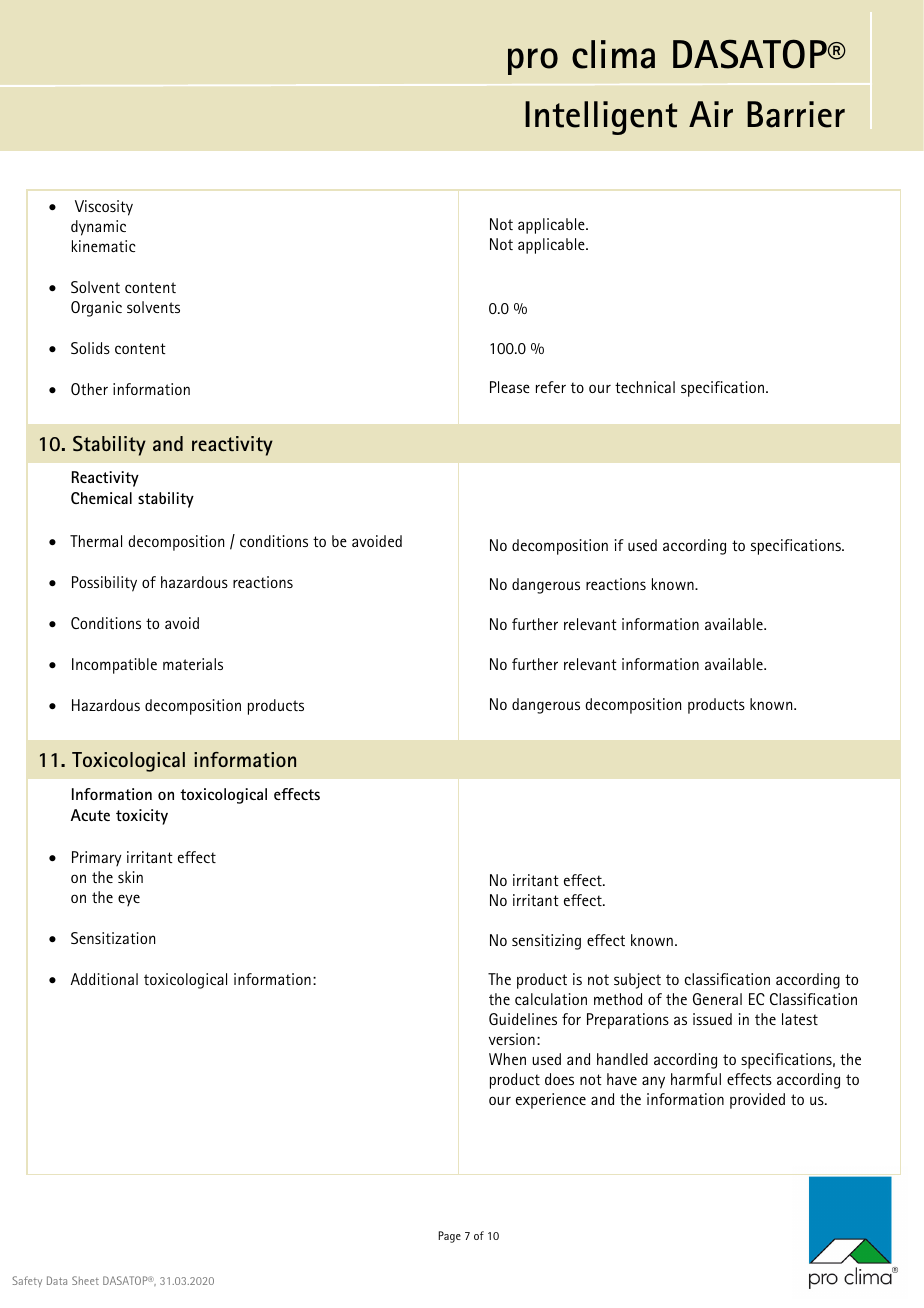 This document has width=924, height=1308. I want to click on Intelligent, so click(601, 118).
